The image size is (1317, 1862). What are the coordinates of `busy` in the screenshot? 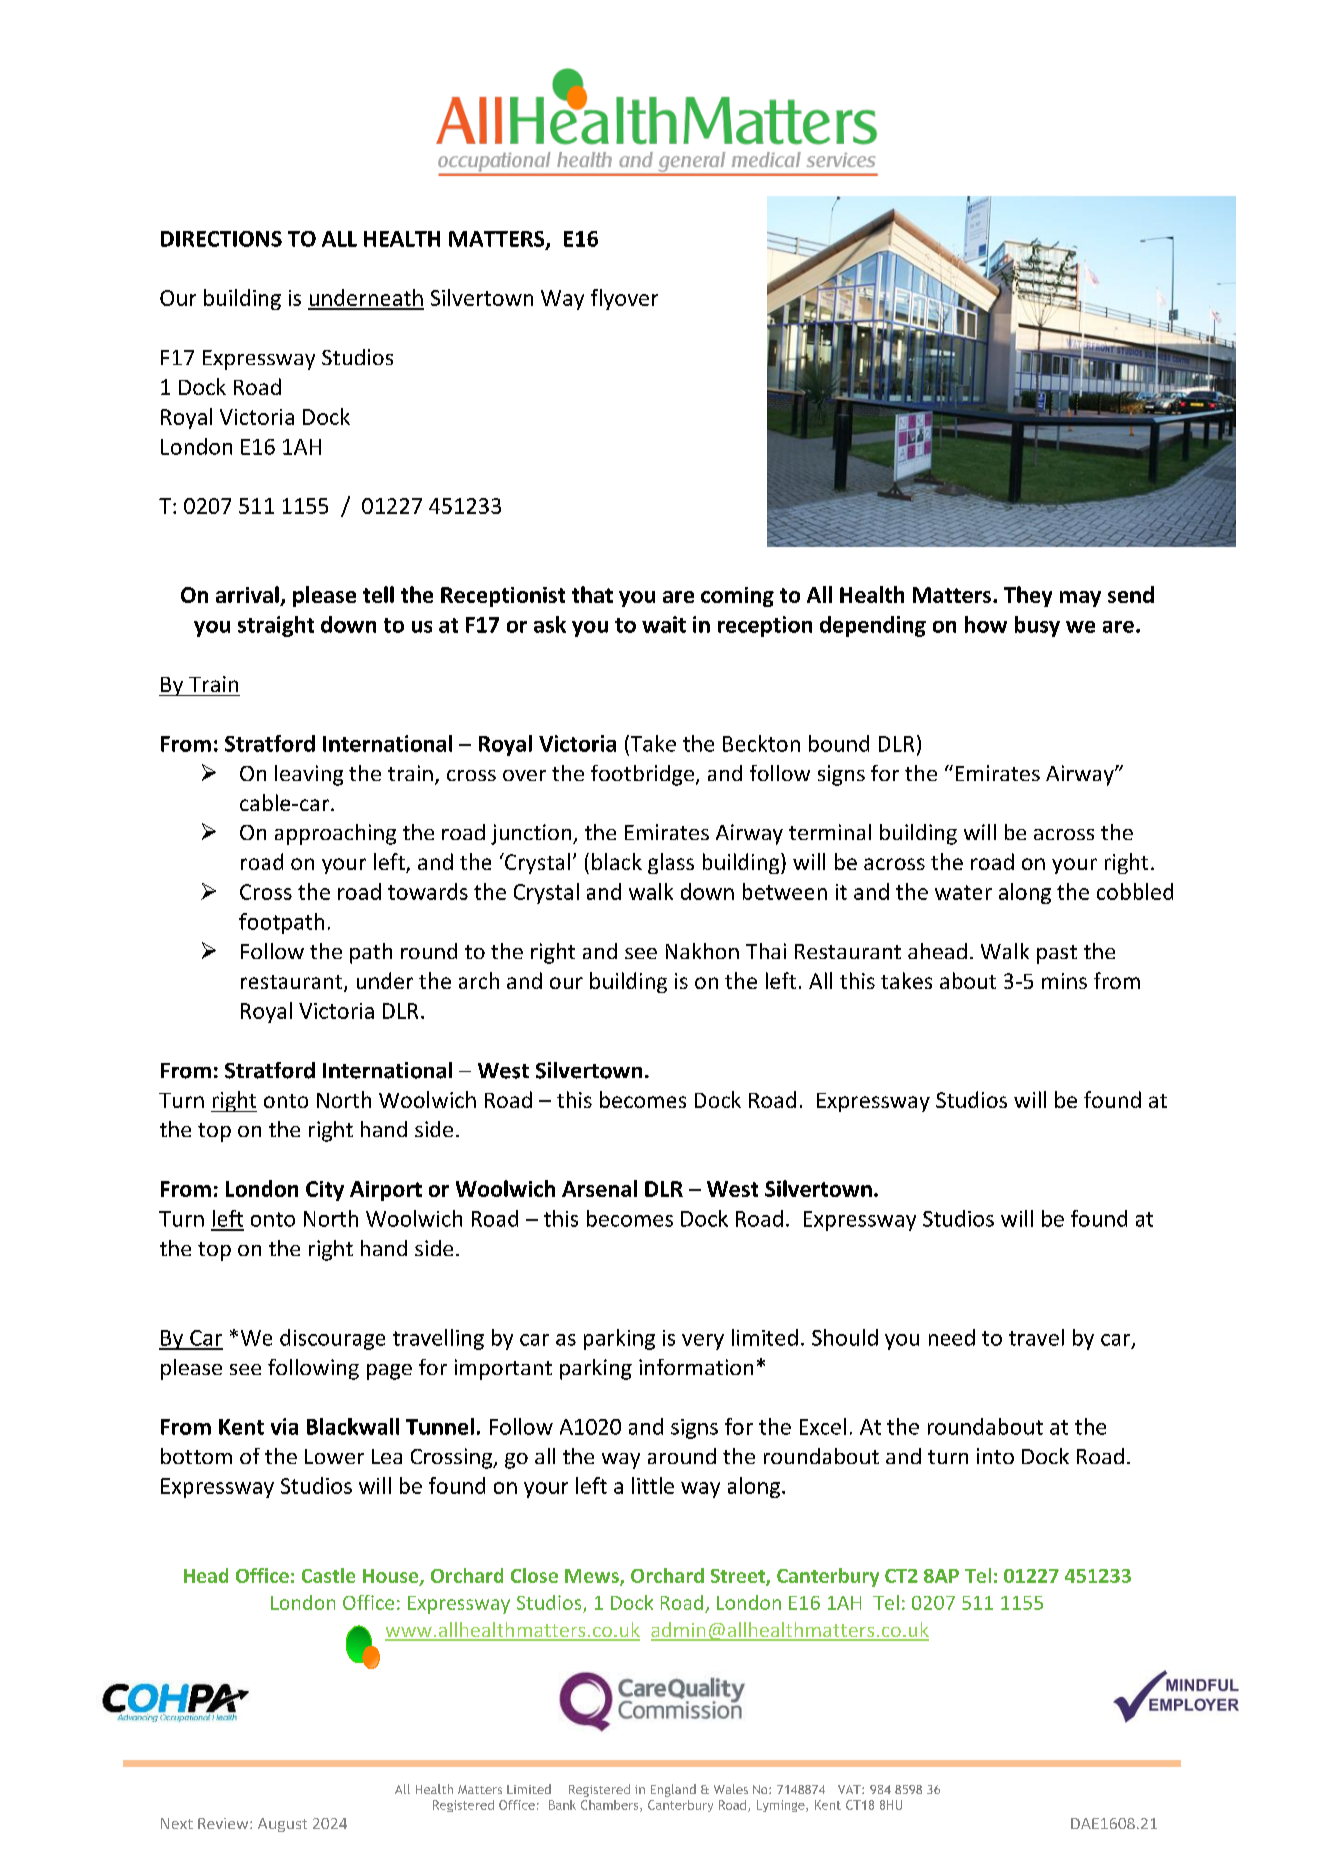 It's located at (1037, 626).
